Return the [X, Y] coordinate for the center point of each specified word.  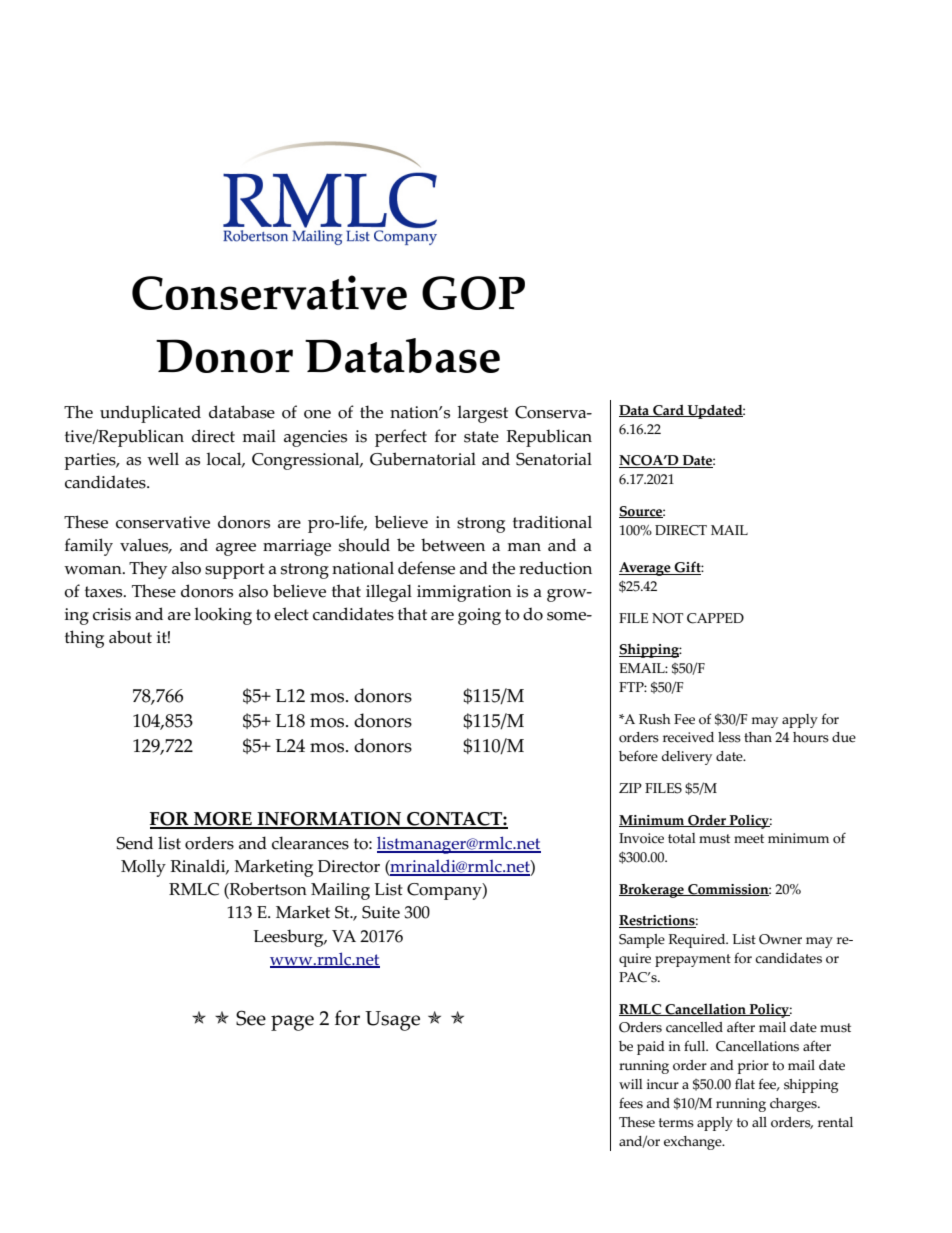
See [251, 1018]
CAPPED [715, 618]
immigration [464, 593]
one [317, 414]
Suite [381, 912]
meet [749, 839]
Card [668, 411]
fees [631, 1103]
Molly [143, 868]
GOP [473, 293]
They [148, 570]
